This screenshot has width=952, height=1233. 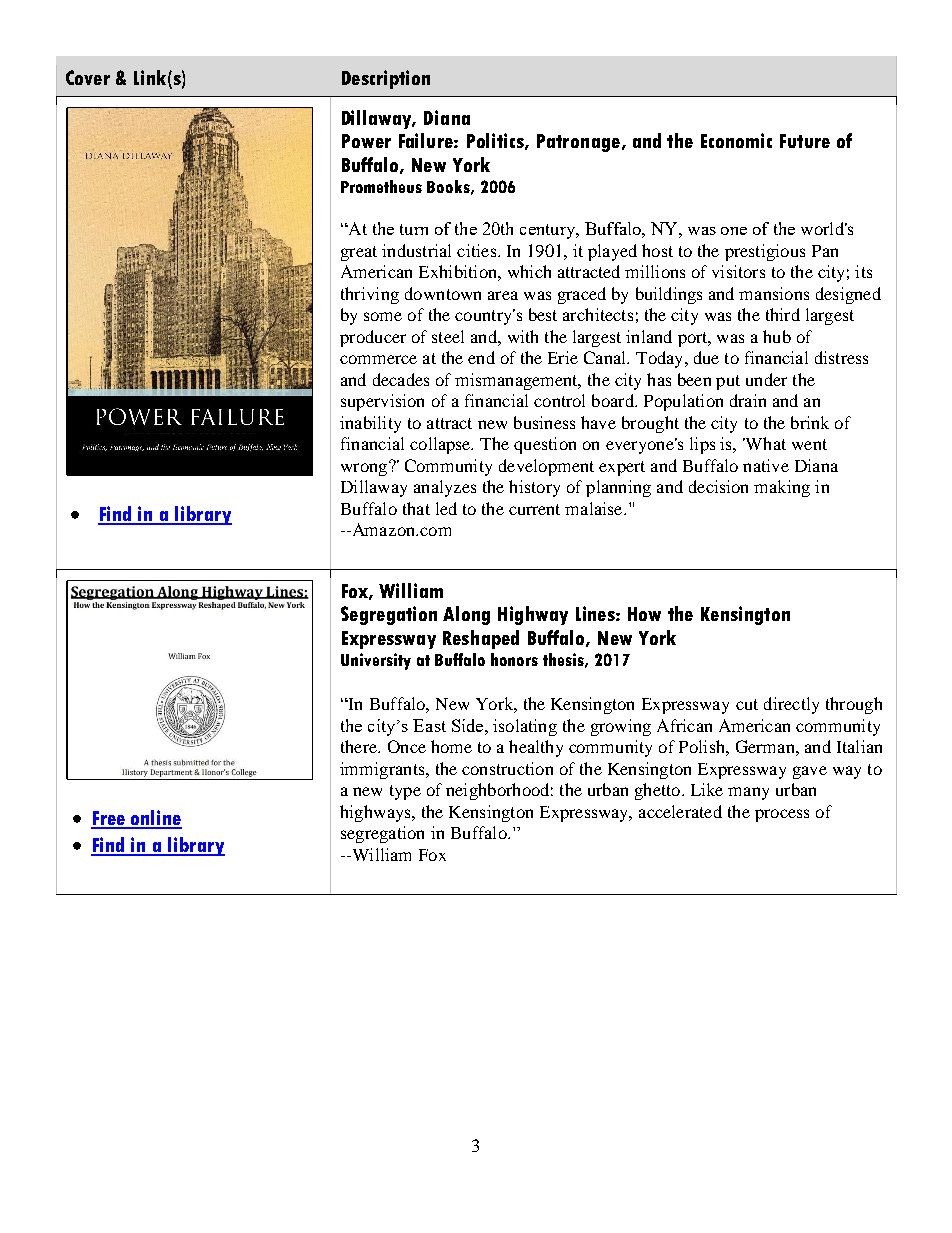 What do you see at coordinates (782, 488) in the screenshot?
I see `making` at bounding box center [782, 488].
